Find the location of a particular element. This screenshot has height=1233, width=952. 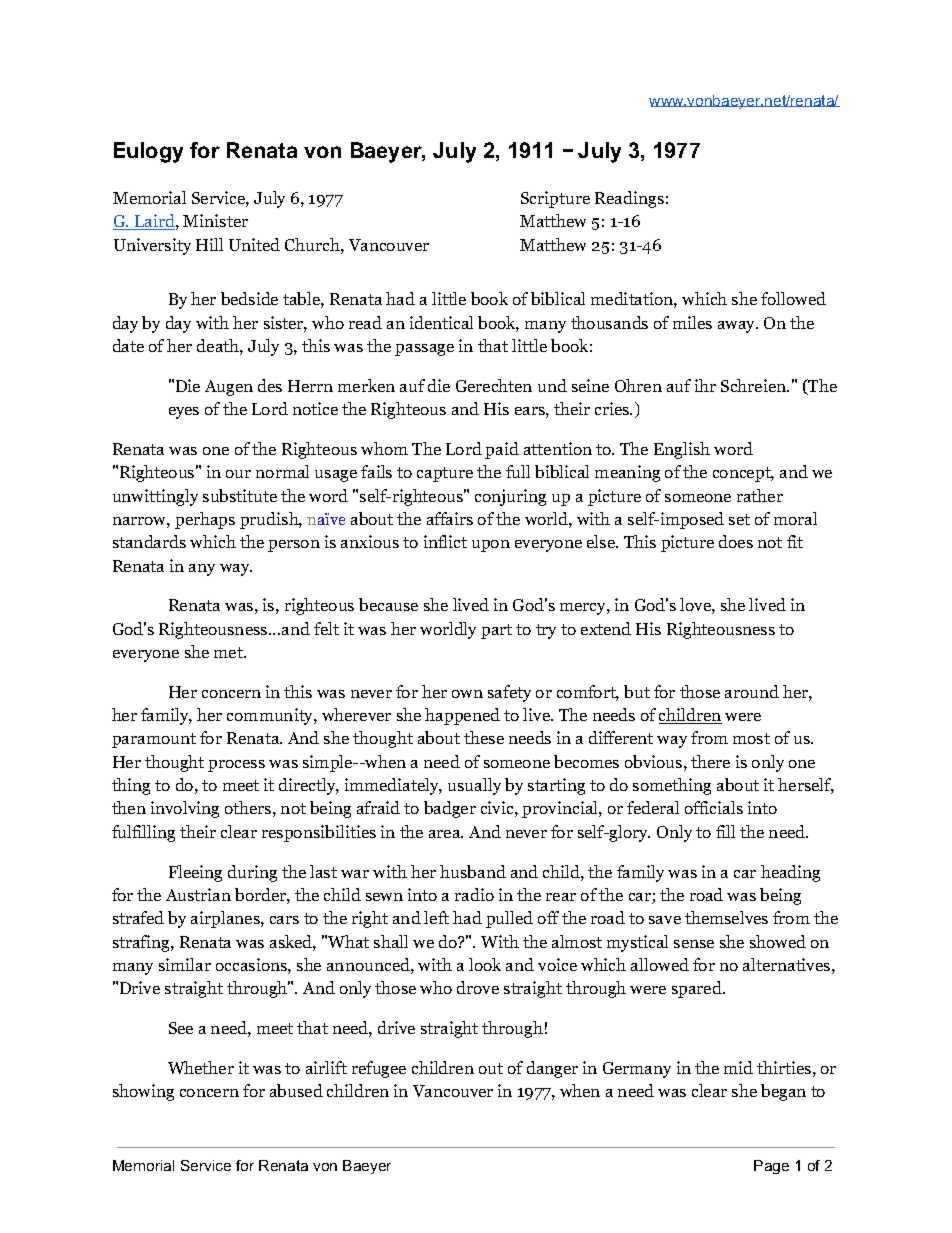

area is located at coordinates (446, 834).
